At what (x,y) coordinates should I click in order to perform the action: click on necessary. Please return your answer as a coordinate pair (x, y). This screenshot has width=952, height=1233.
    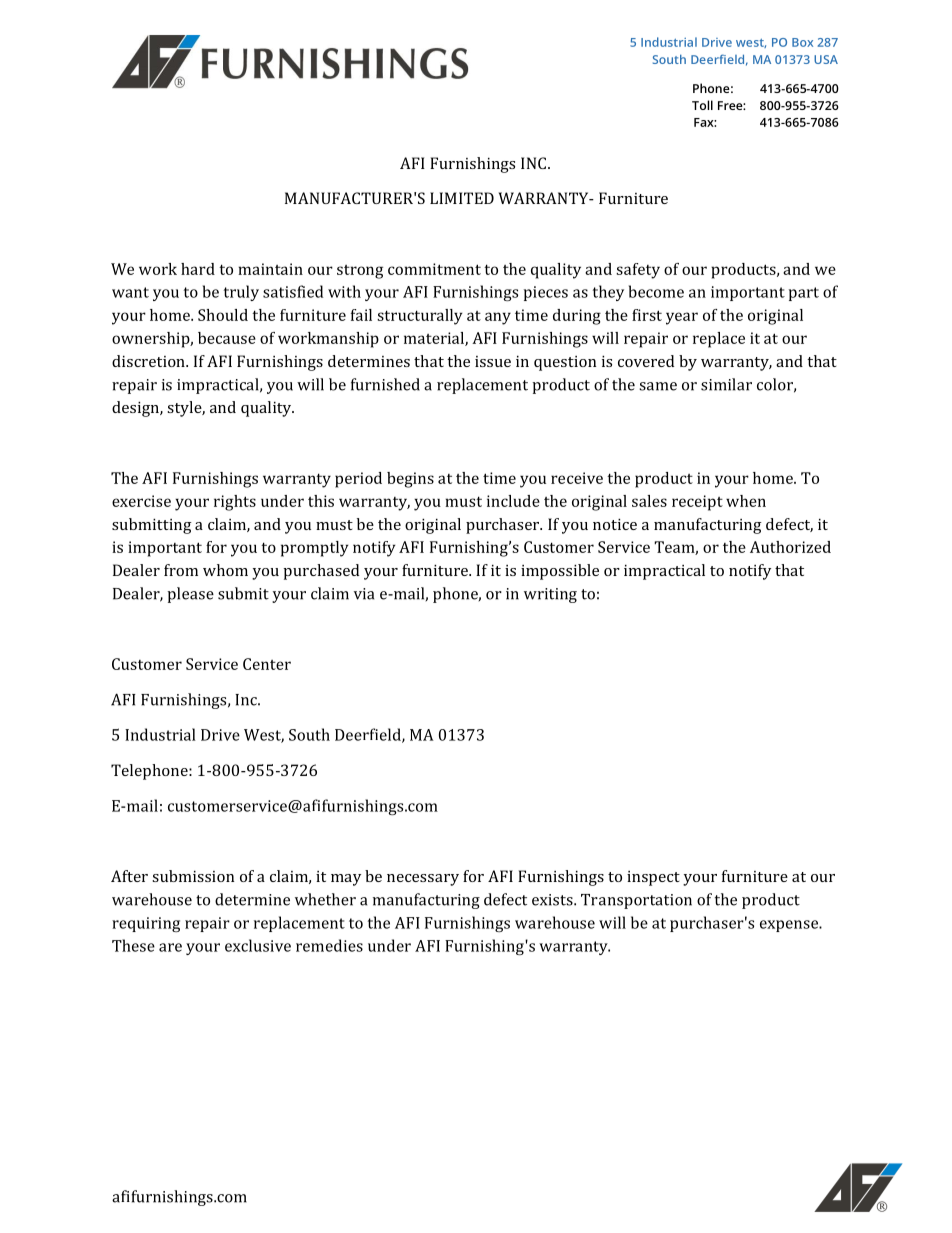
    Looking at the image, I should click on (423, 880).
